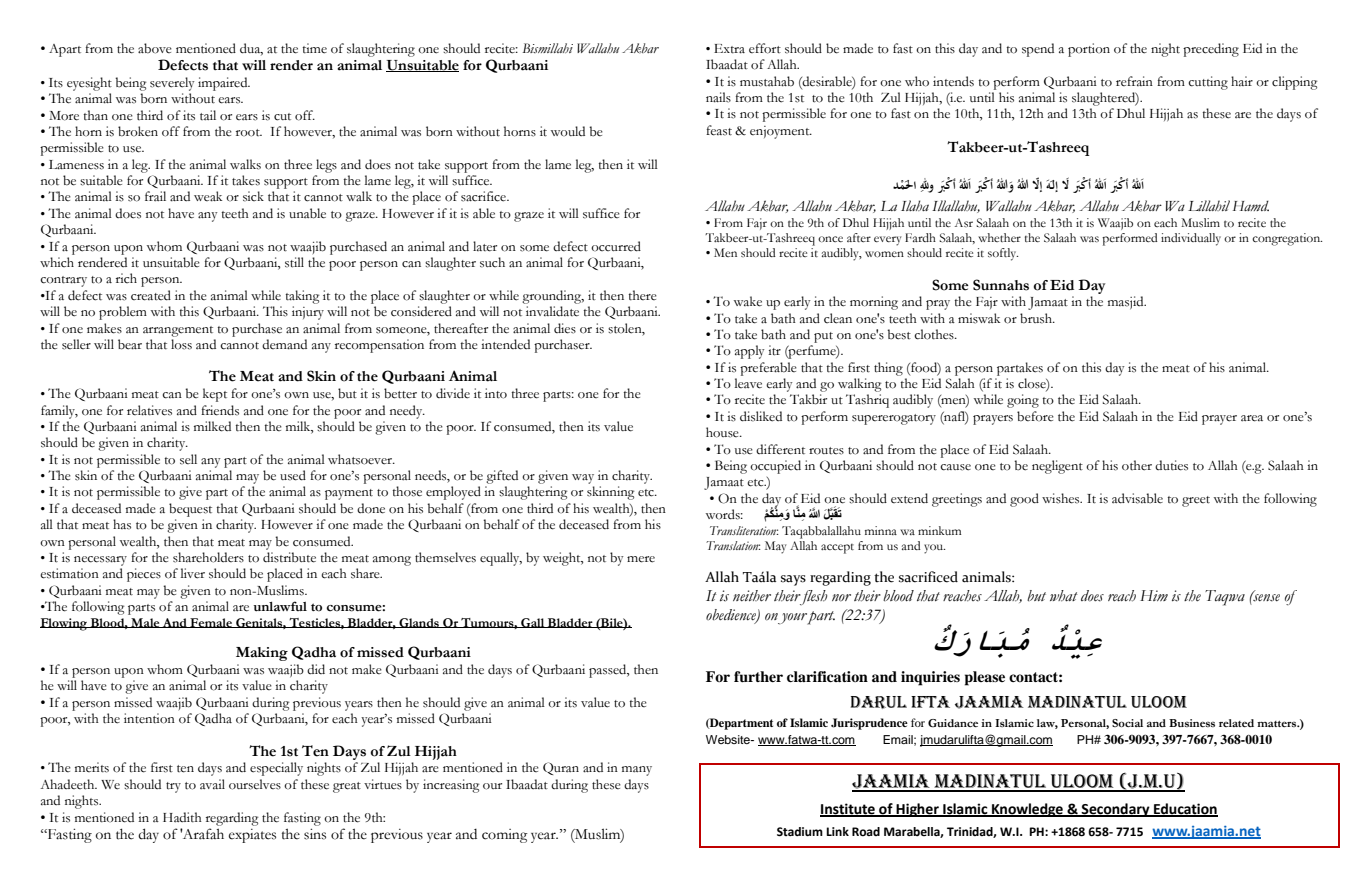 The width and height of the document is (1372, 887). I want to click on Hadith, so click(182, 817).
